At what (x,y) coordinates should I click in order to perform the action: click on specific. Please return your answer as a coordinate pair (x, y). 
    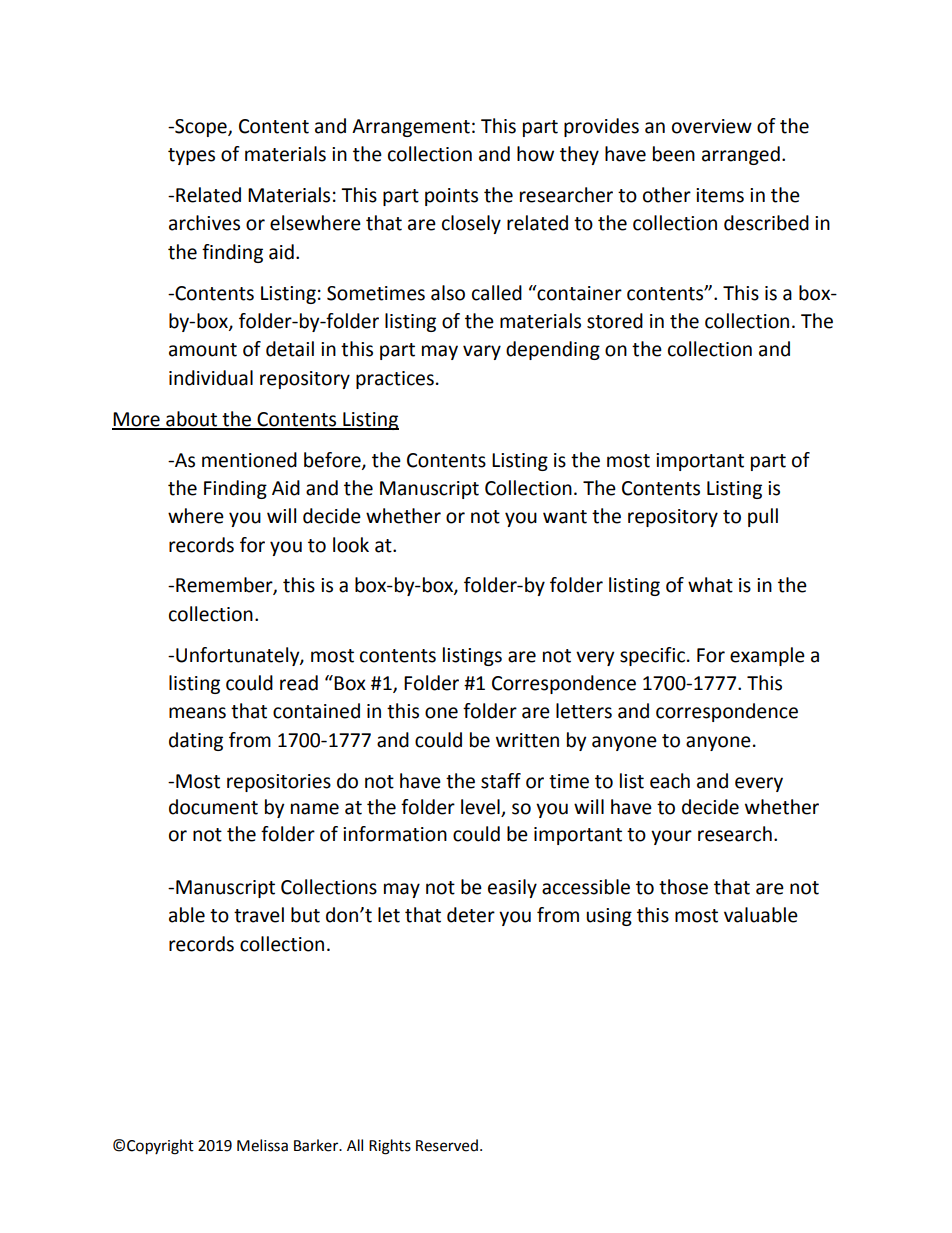
    Looking at the image, I should click on (652, 656).
